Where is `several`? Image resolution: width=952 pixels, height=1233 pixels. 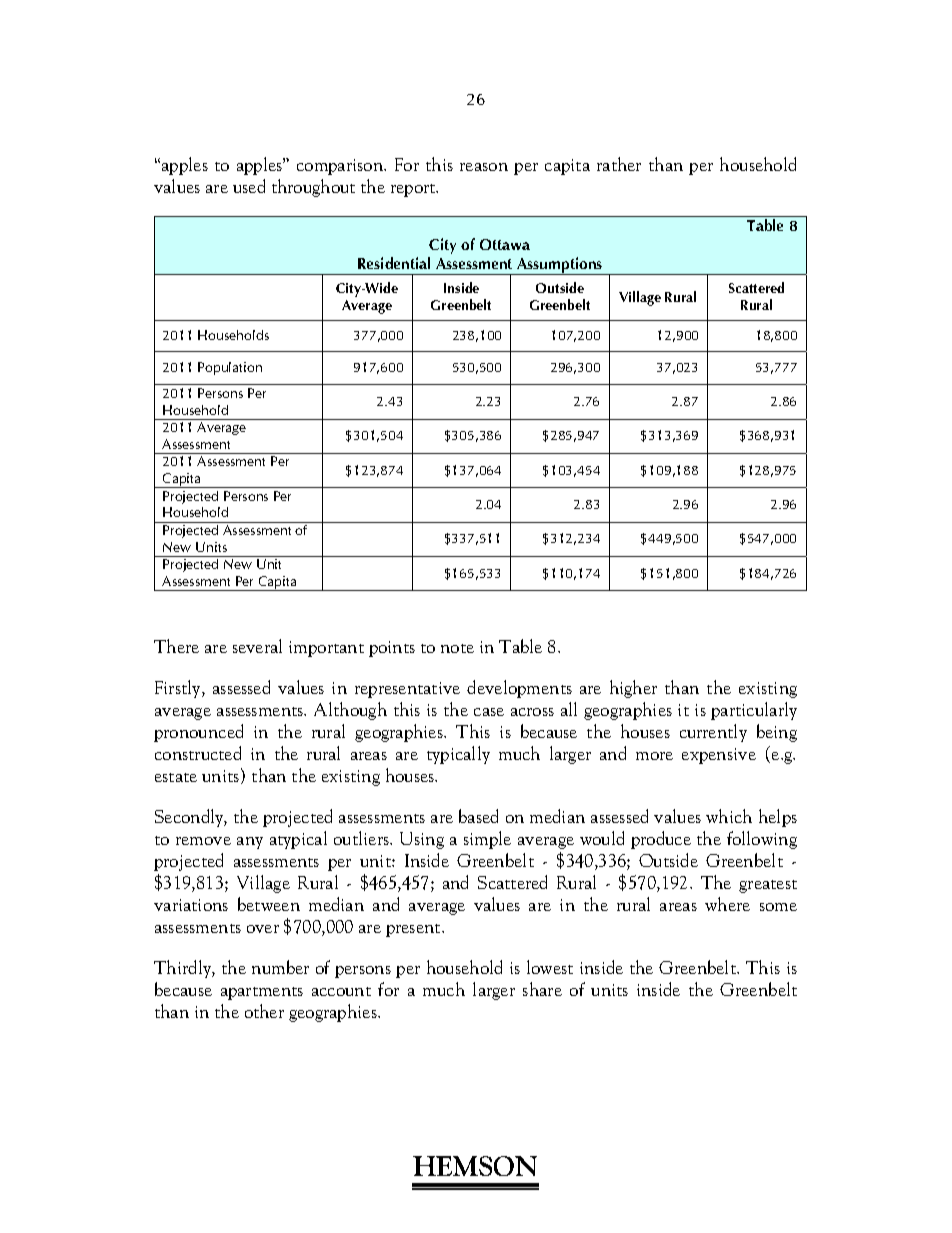 several is located at coordinates (257, 646).
